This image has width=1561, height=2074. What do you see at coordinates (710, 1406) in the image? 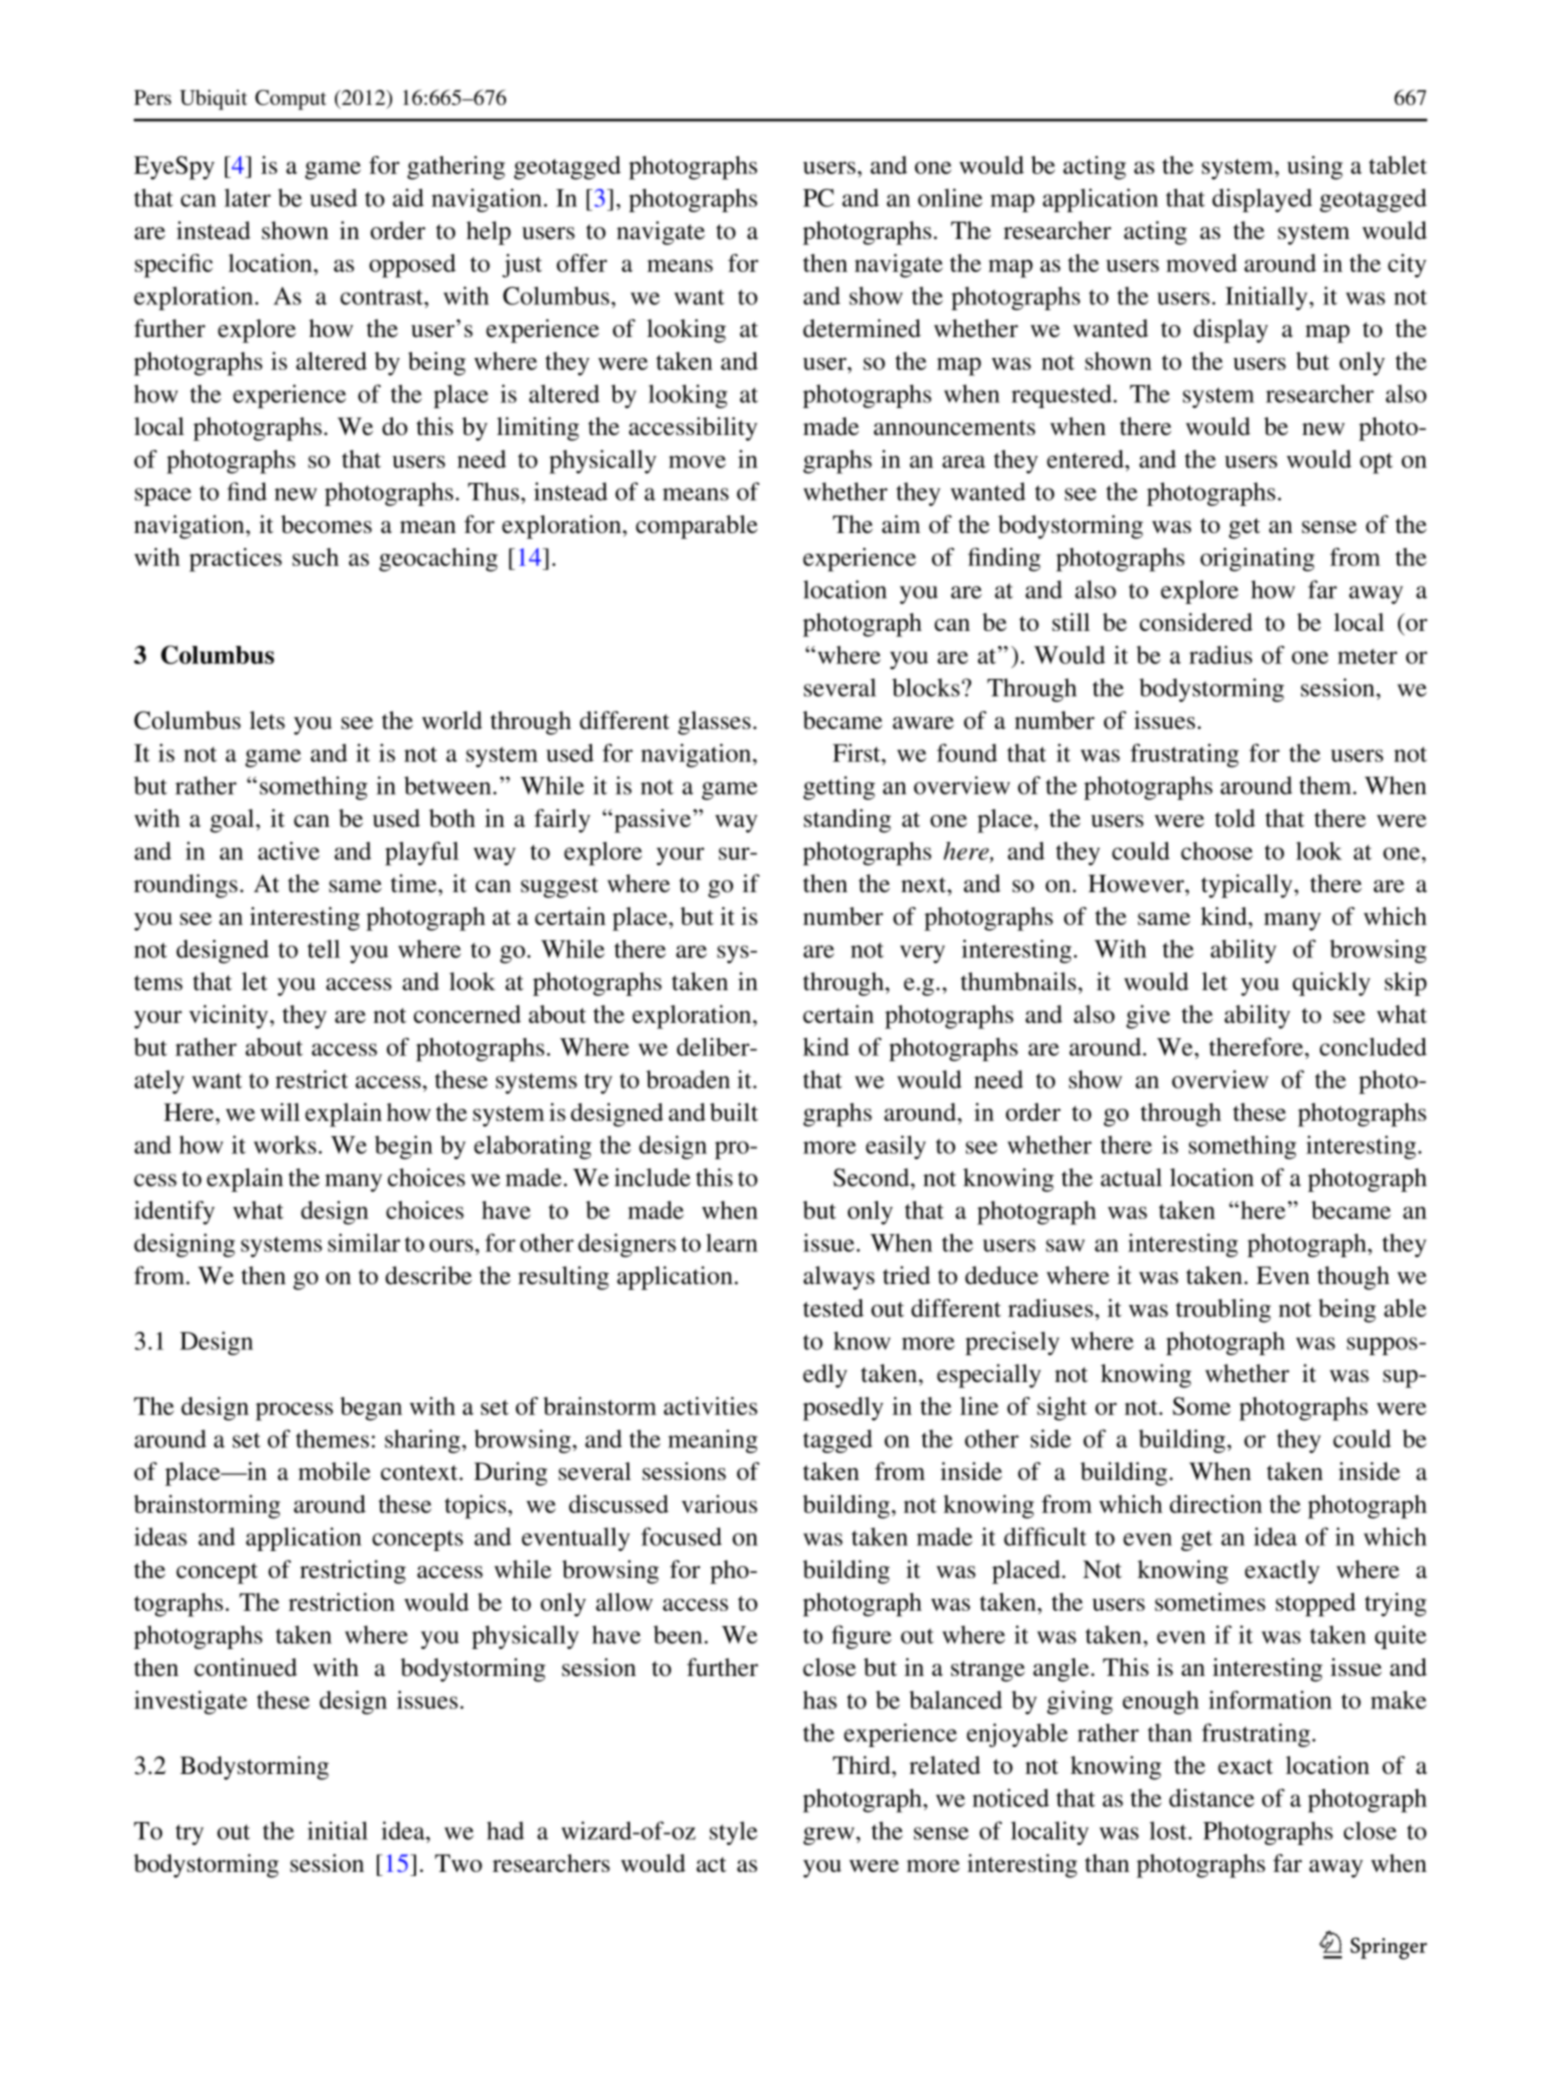
I see `activities` at bounding box center [710, 1406].
